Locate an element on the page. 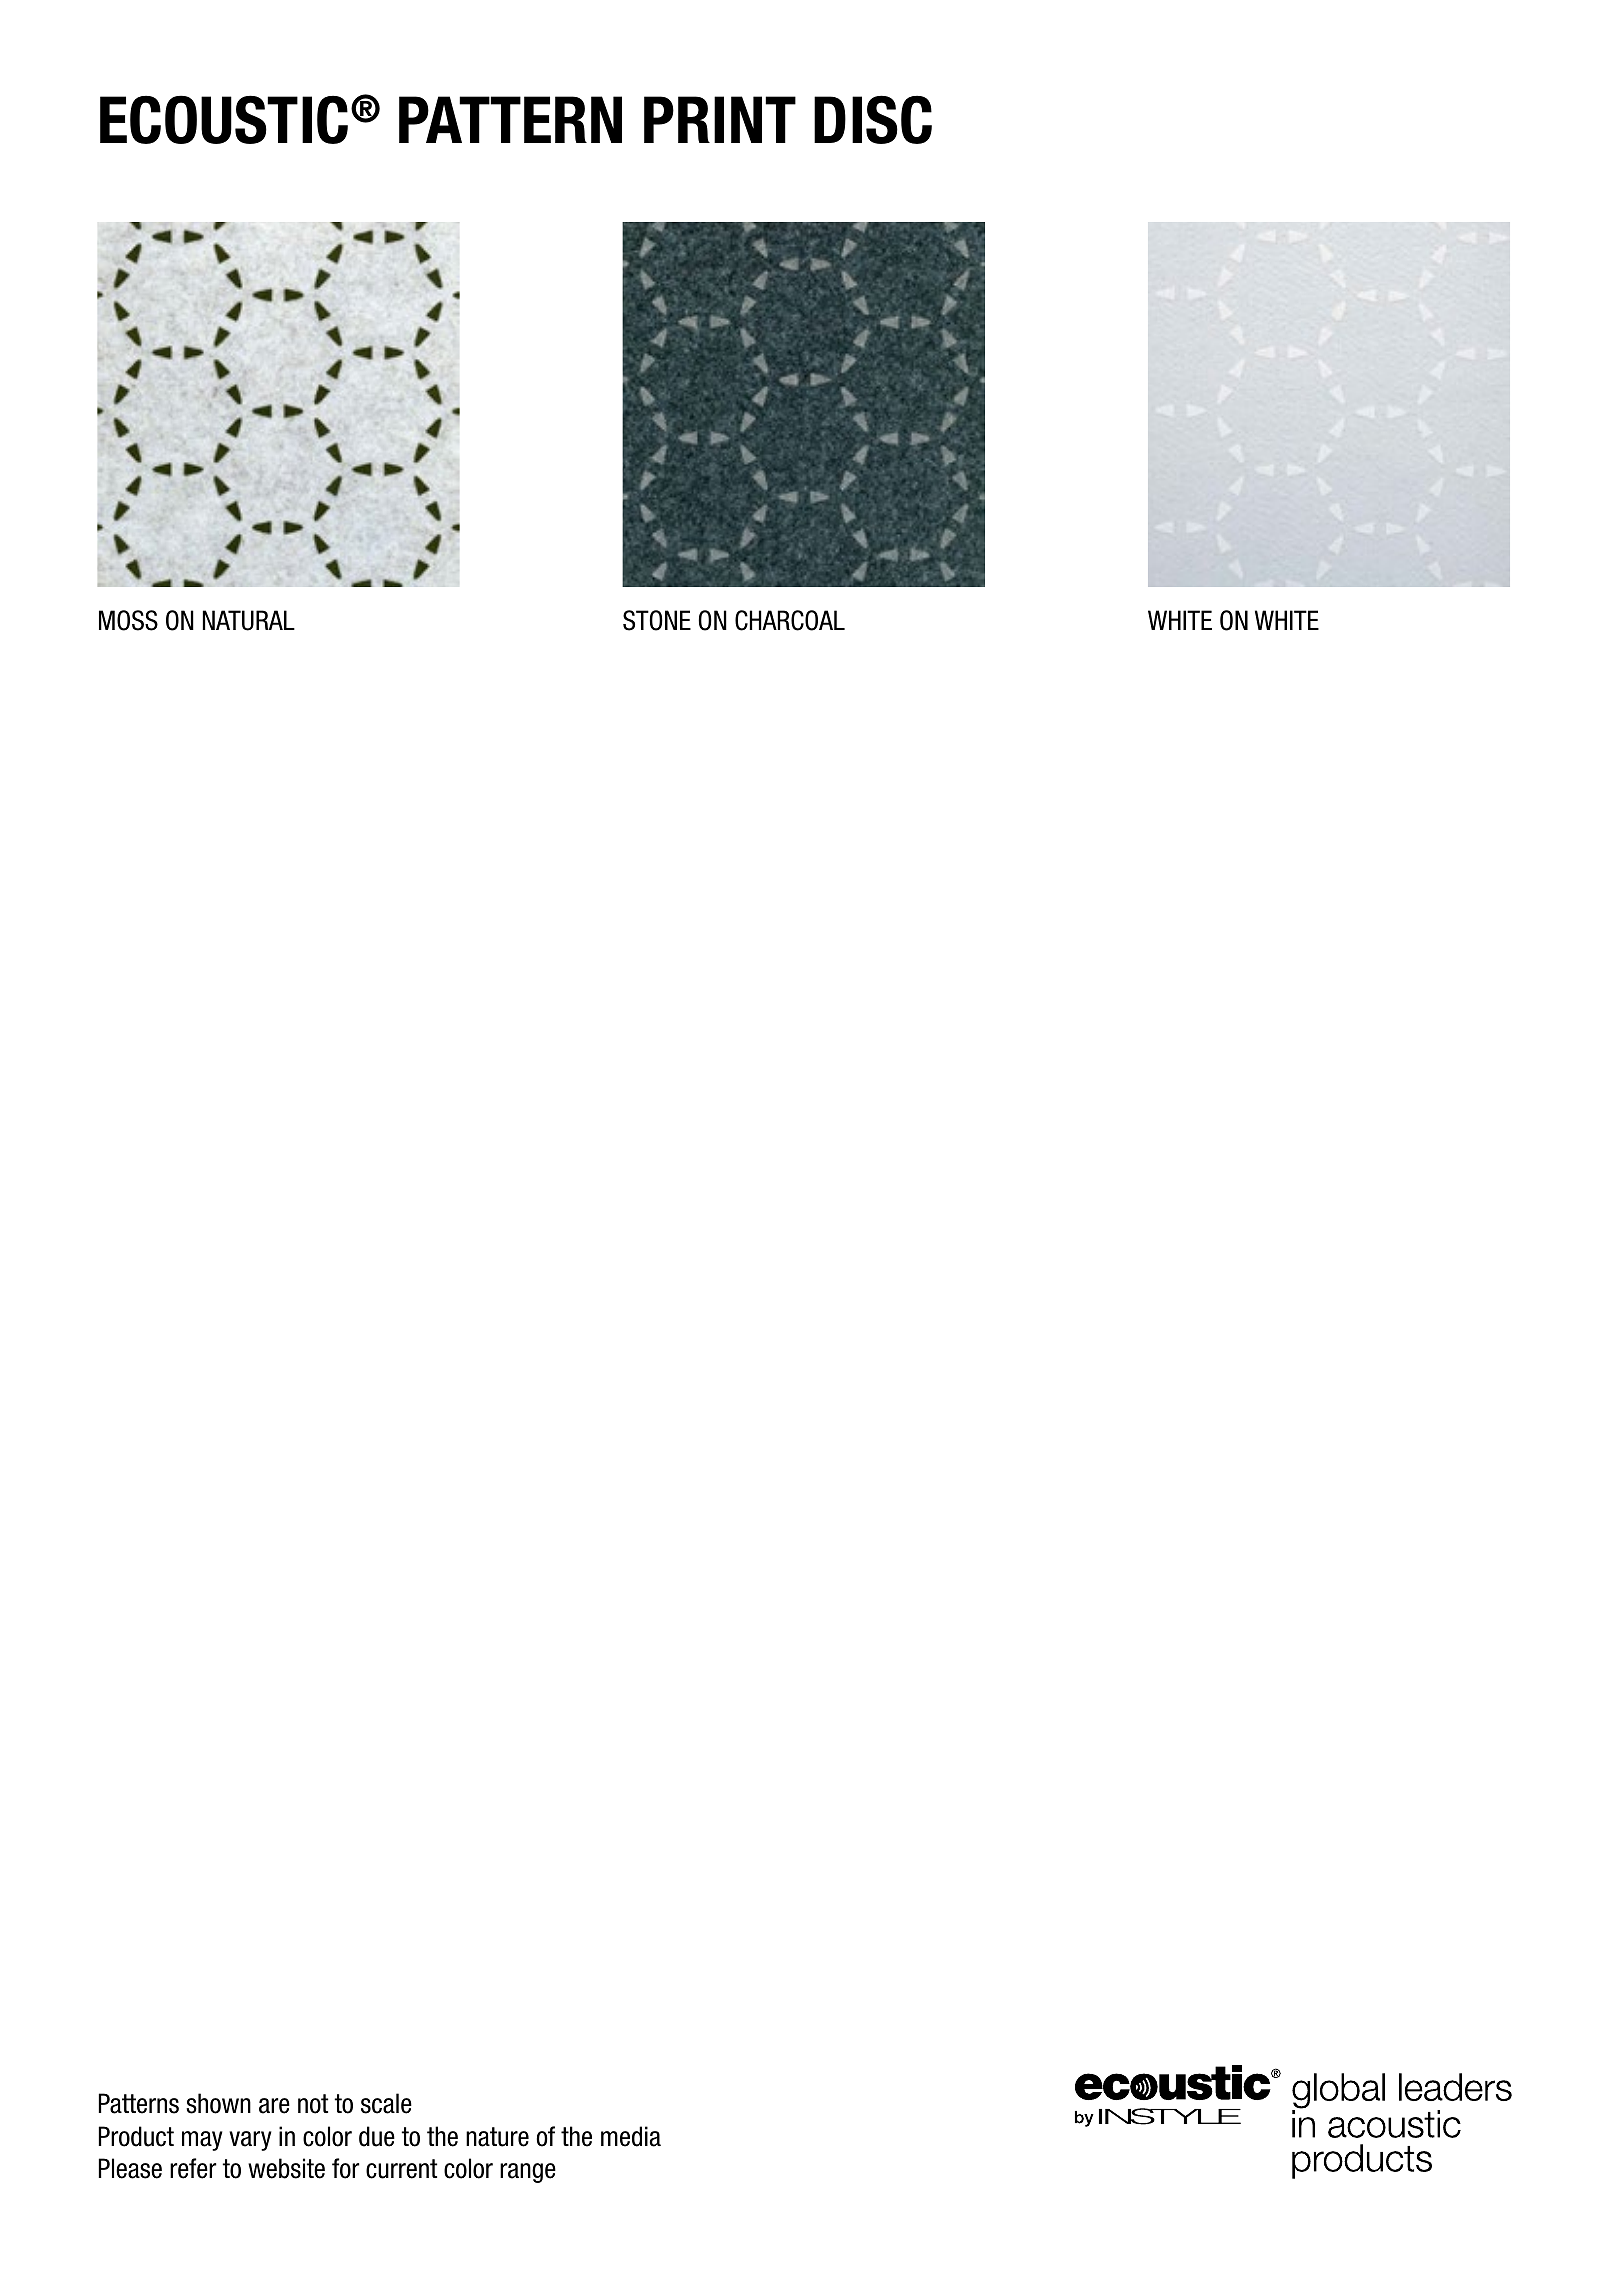  nature is located at coordinates (497, 2137).
